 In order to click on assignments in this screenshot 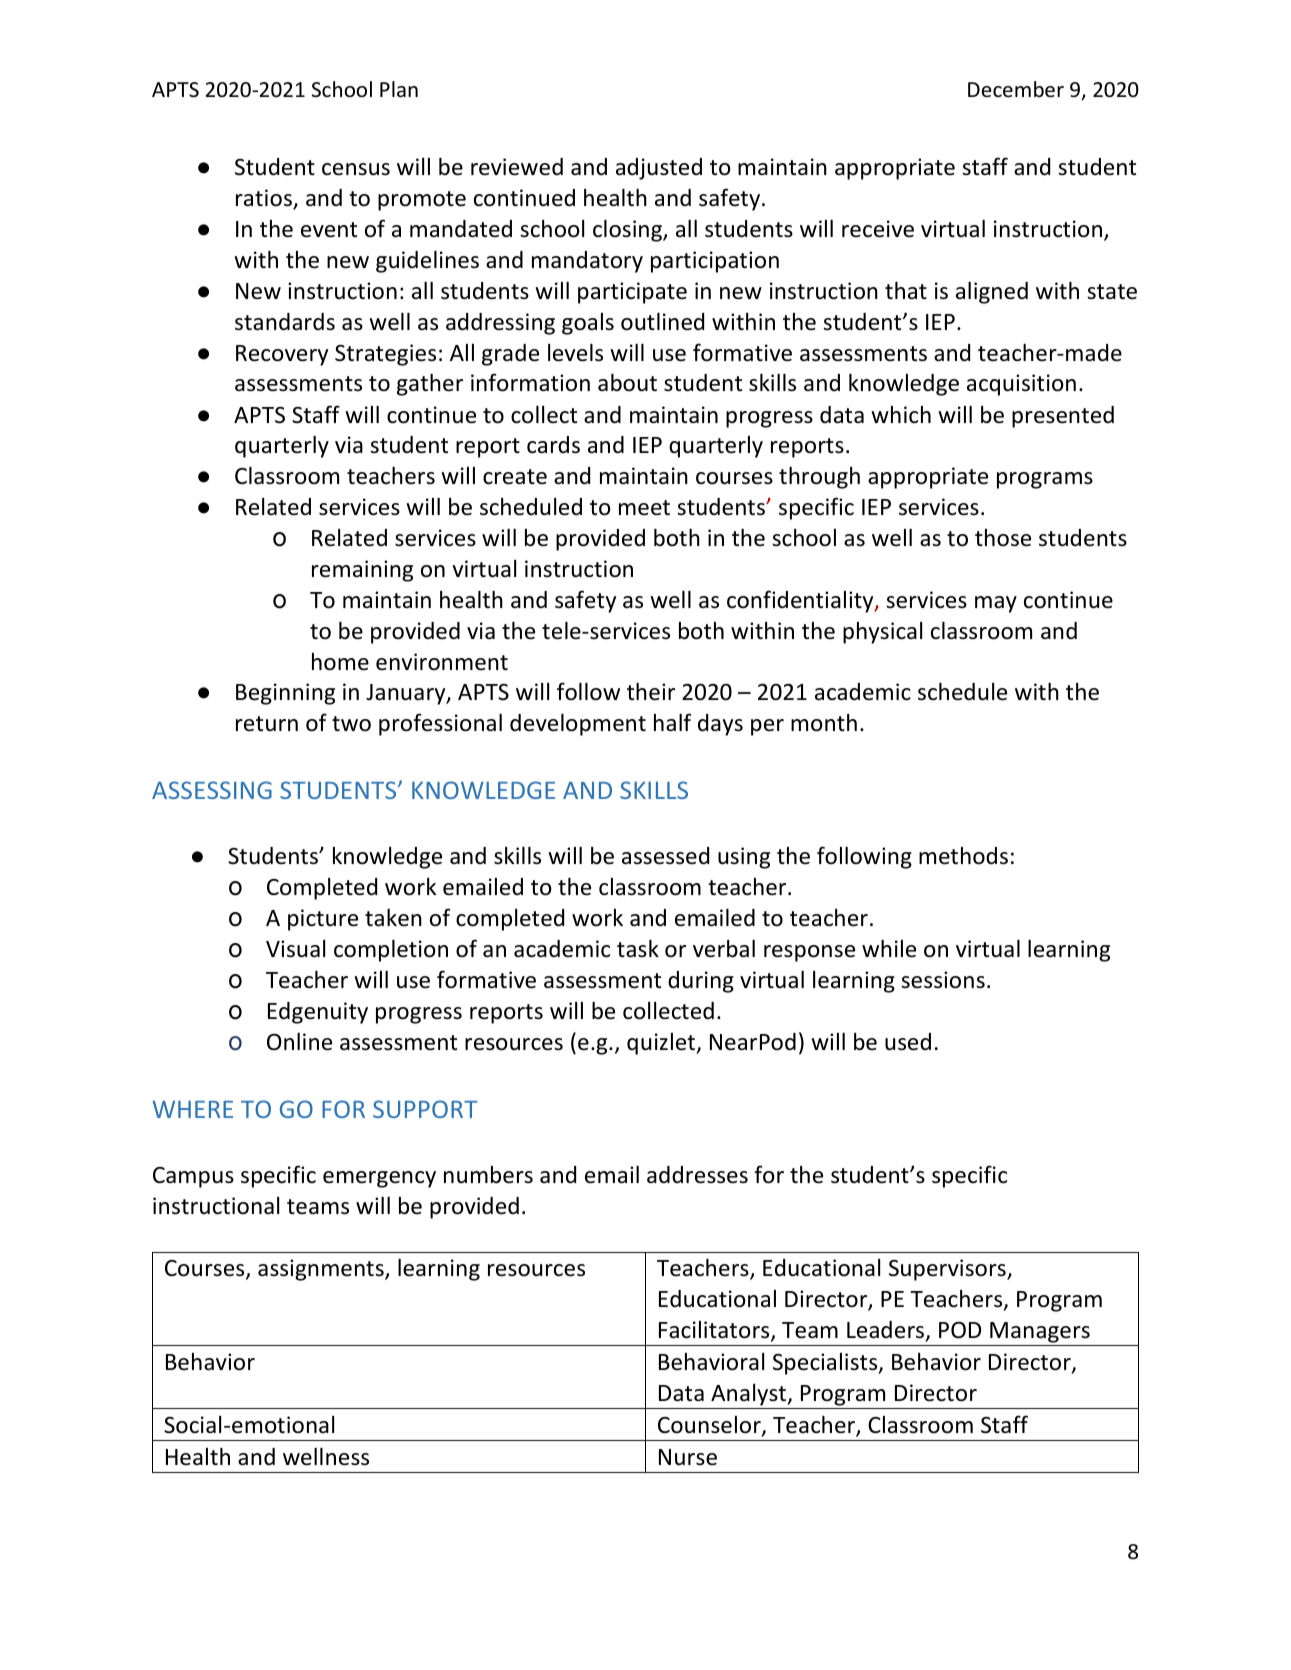, I will do `click(322, 1270)`.
